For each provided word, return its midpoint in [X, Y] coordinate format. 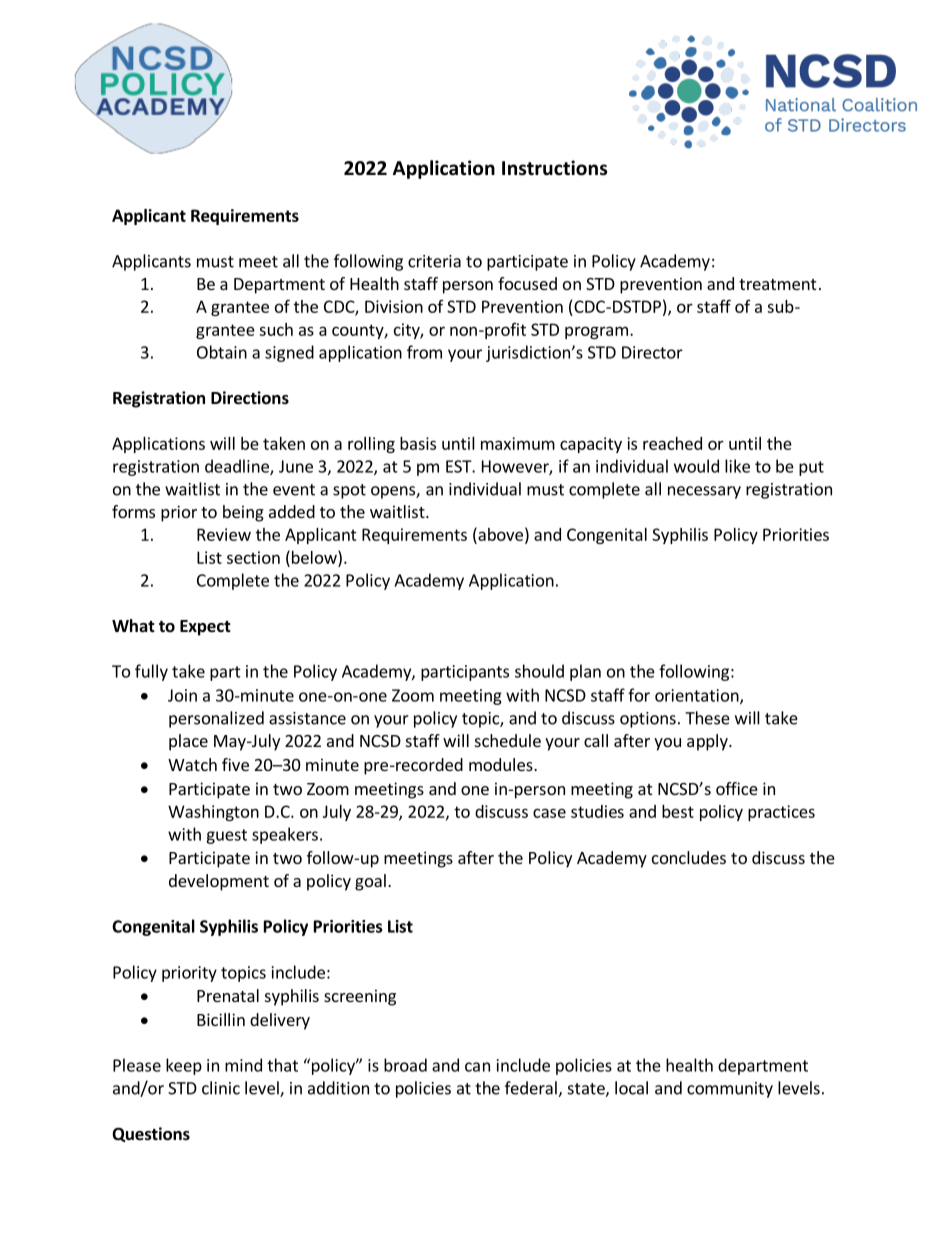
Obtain [222, 352]
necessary [704, 492]
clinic [221, 1088]
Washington [213, 813]
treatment [777, 284]
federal [532, 1089]
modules [502, 764]
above [499, 534]
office [737, 788]
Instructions [554, 168]
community [730, 1090]
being [243, 513]
